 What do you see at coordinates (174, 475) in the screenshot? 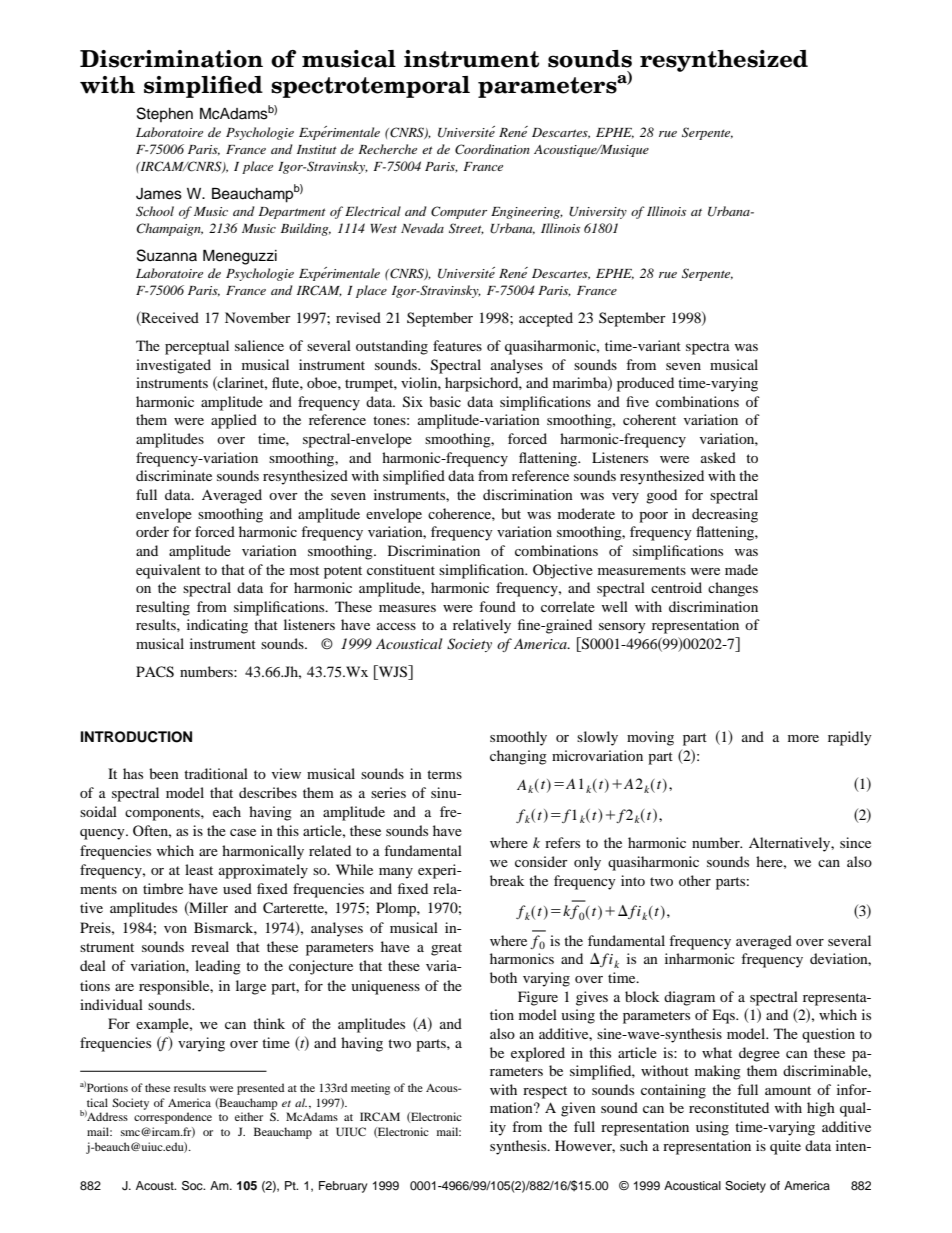
I see `discriminate` at bounding box center [174, 475].
